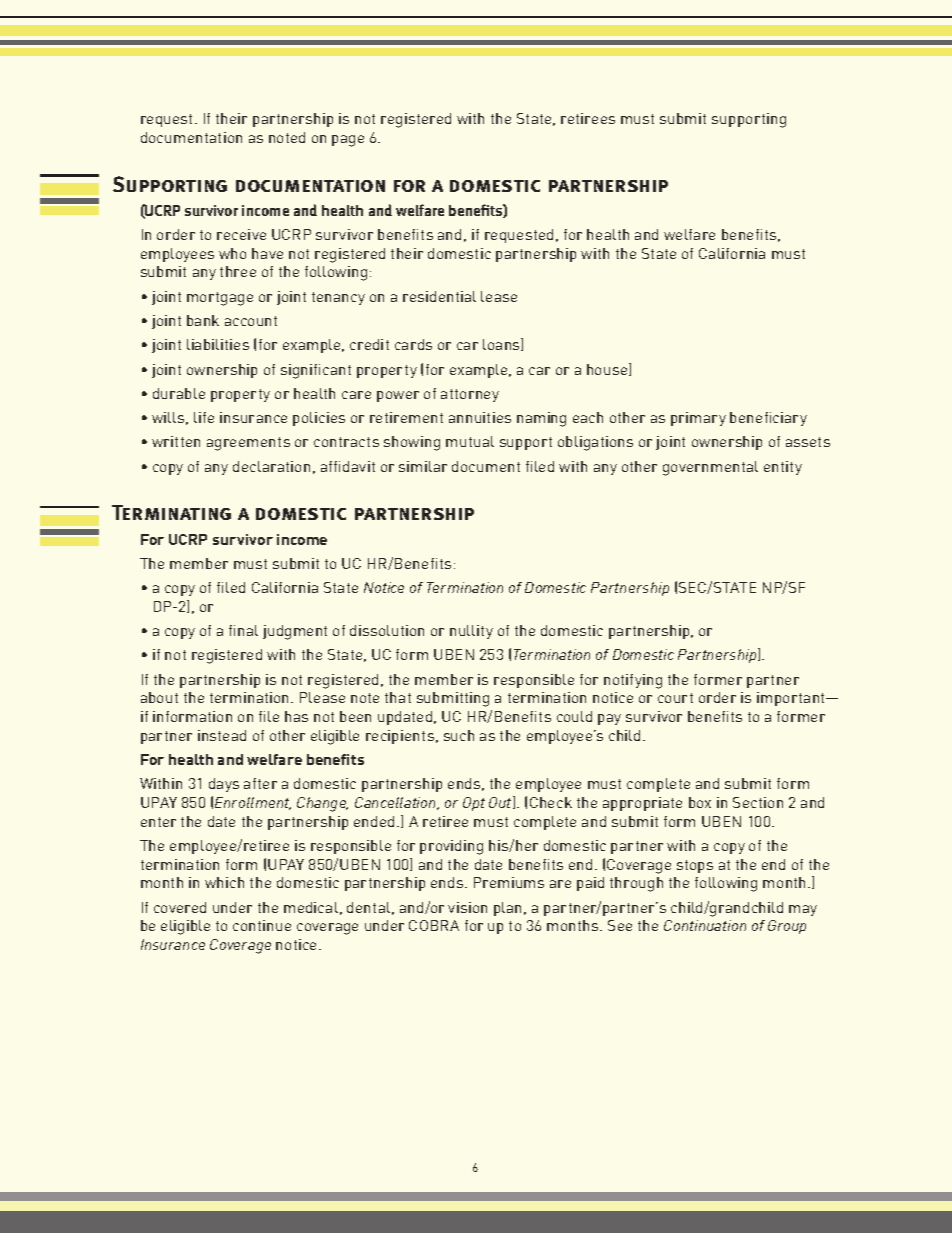 Image resolution: width=952 pixels, height=1233 pixels. Describe the element at coordinates (243, 630) in the page. I see `final` at that location.
